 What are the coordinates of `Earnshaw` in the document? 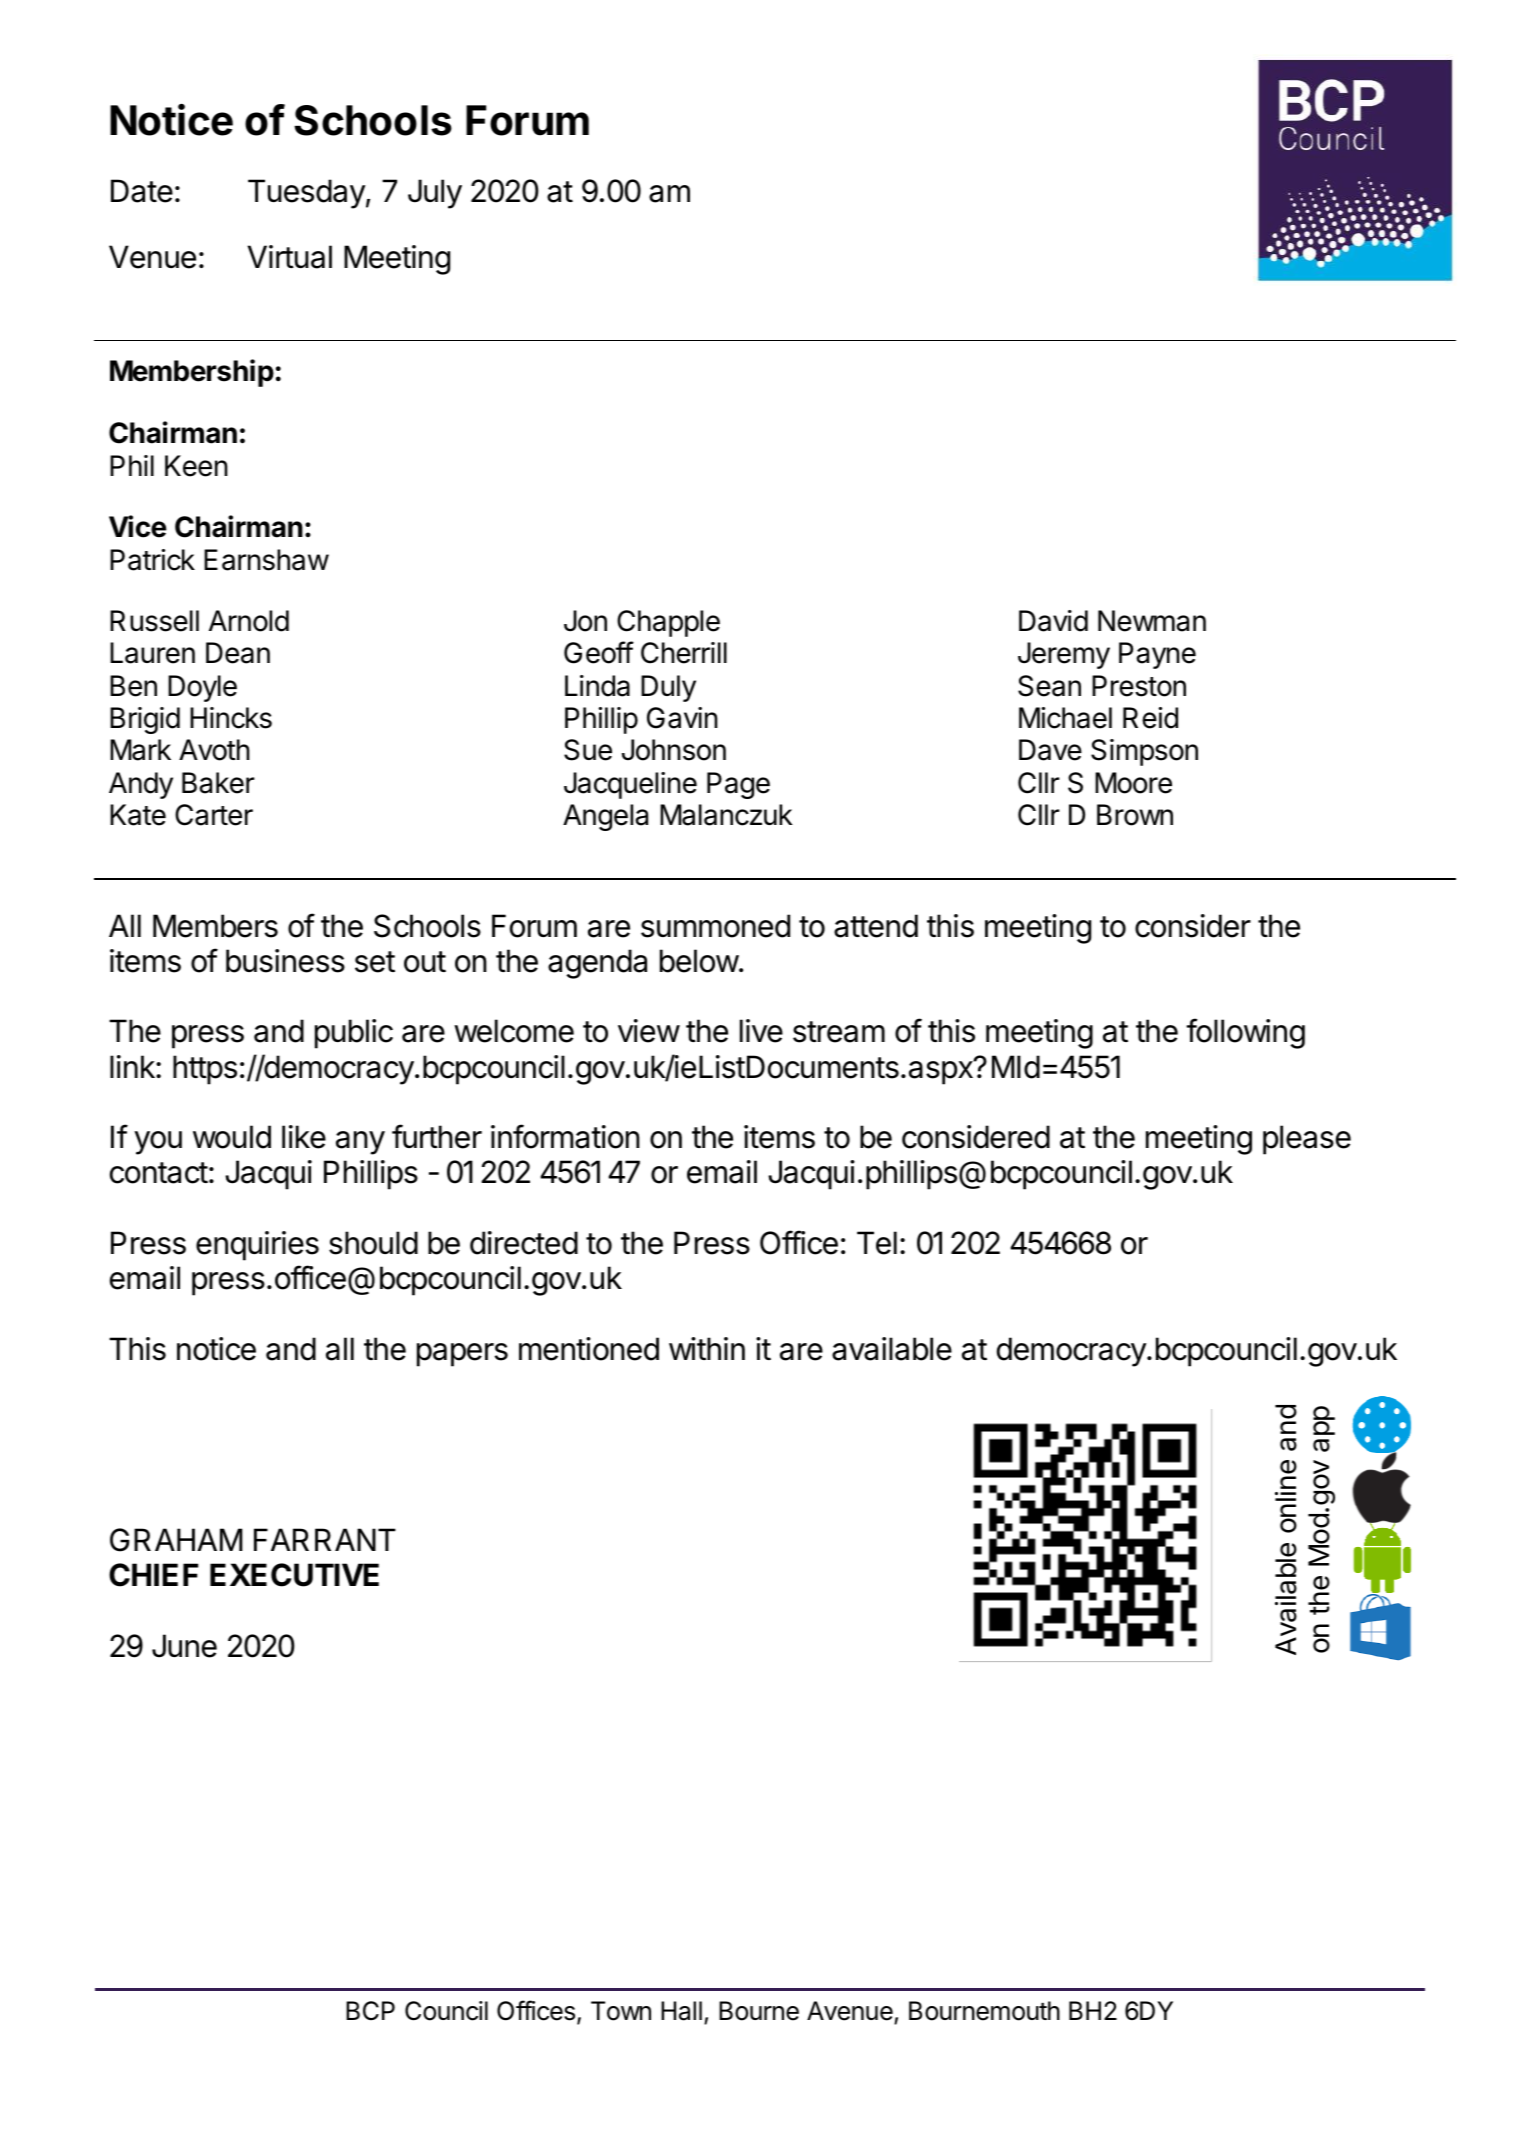 It's located at (266, 560).
